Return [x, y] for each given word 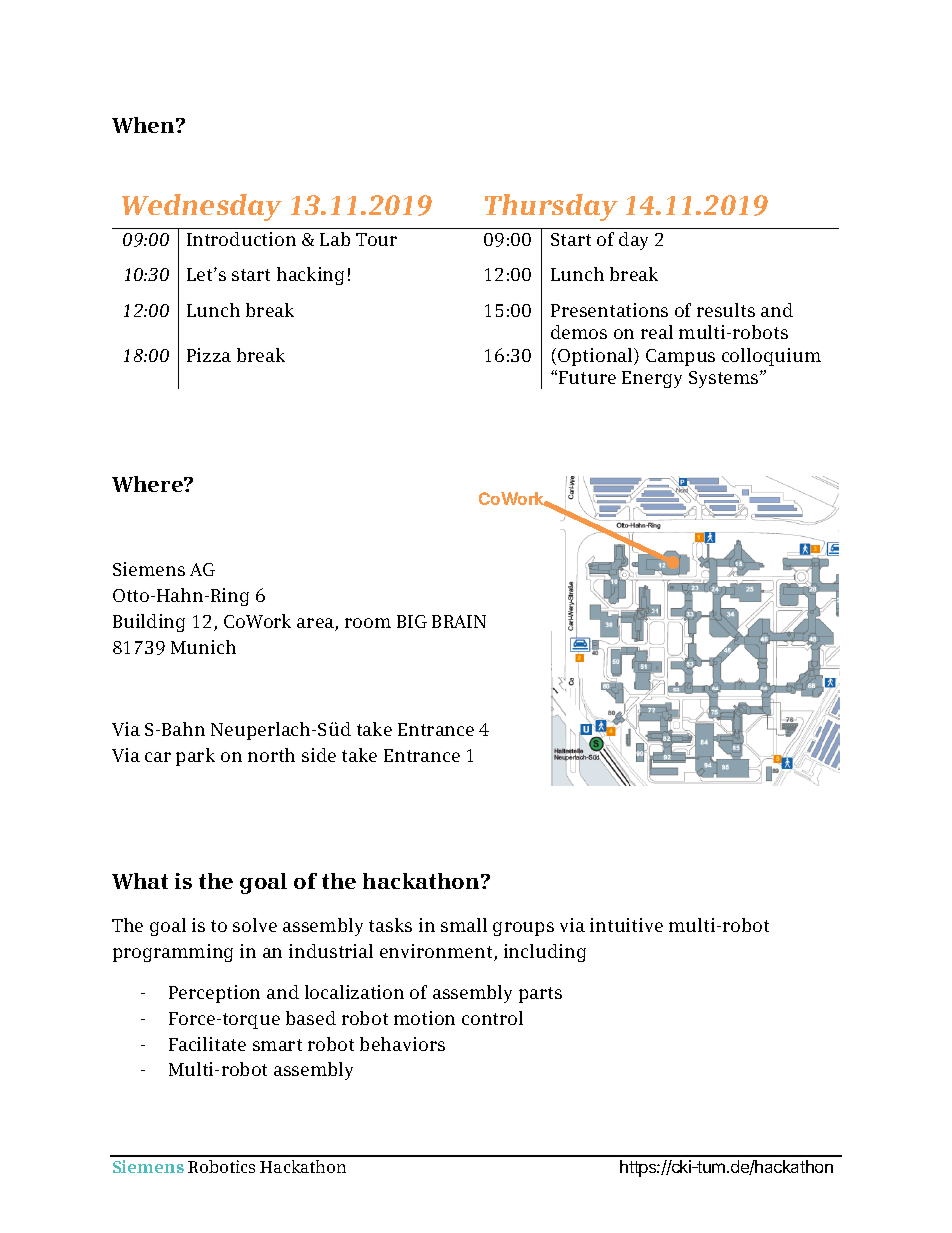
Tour [376, 239]
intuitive [626, 925]
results [726, 310]
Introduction [241, 239]
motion [424, 1018]
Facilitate [207, 1044]
